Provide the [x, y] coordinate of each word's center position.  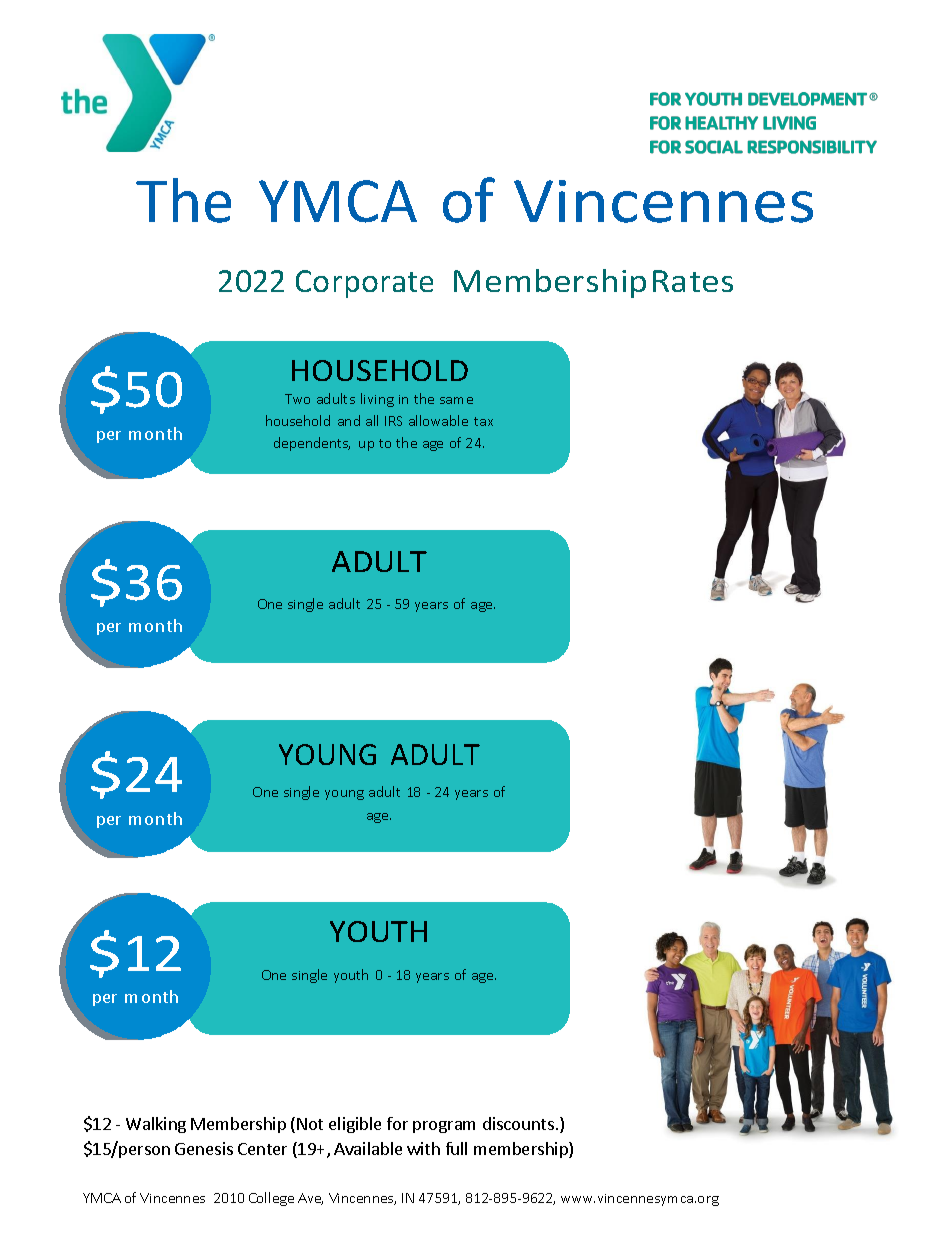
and [349, 420]
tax [483, 421]
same [456, 400]
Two [297, 399]
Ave [310, 1199]
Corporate [364, 284]
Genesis [204, 1148]
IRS [393, 421]
